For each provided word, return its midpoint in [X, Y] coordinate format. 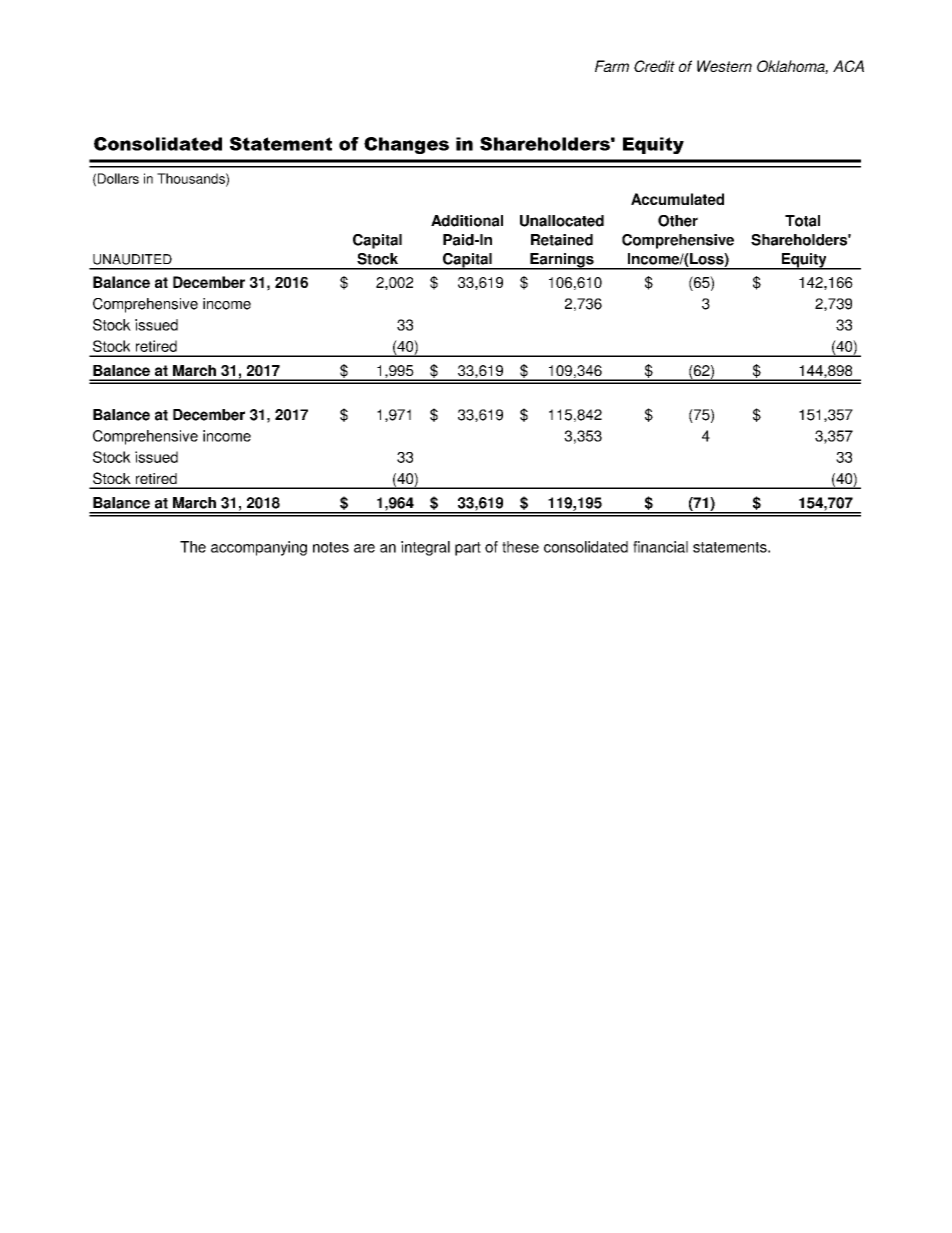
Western [724, 66]
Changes [406, 145]
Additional [467, 221]
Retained [562, 240]
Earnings [562, 261]
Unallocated [562, 221]
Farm [612, 66]
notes [331, 547]
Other [678, 221]
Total [802, 221]
